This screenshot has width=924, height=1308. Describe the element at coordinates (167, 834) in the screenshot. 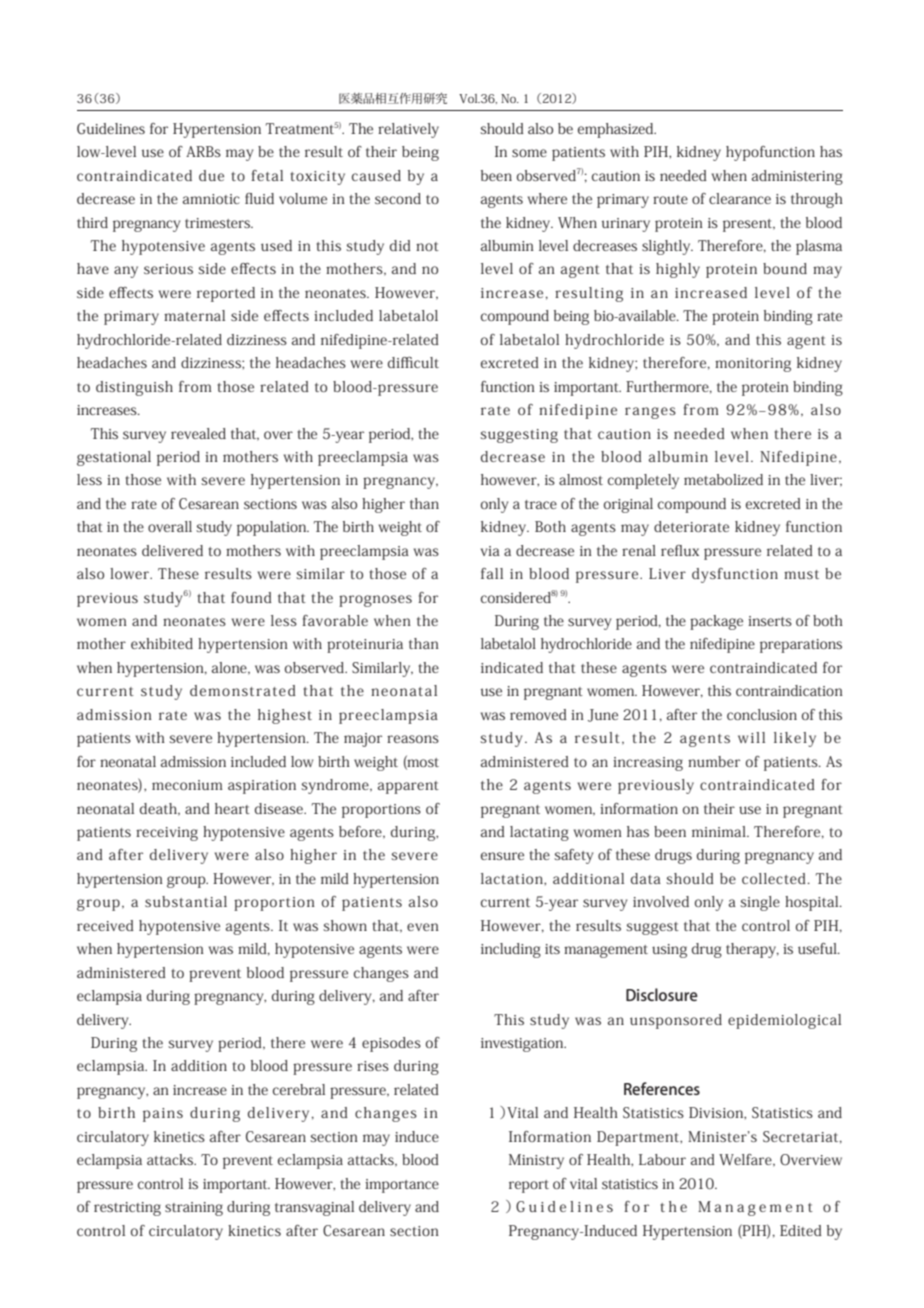

I see `receiving` at that location.
